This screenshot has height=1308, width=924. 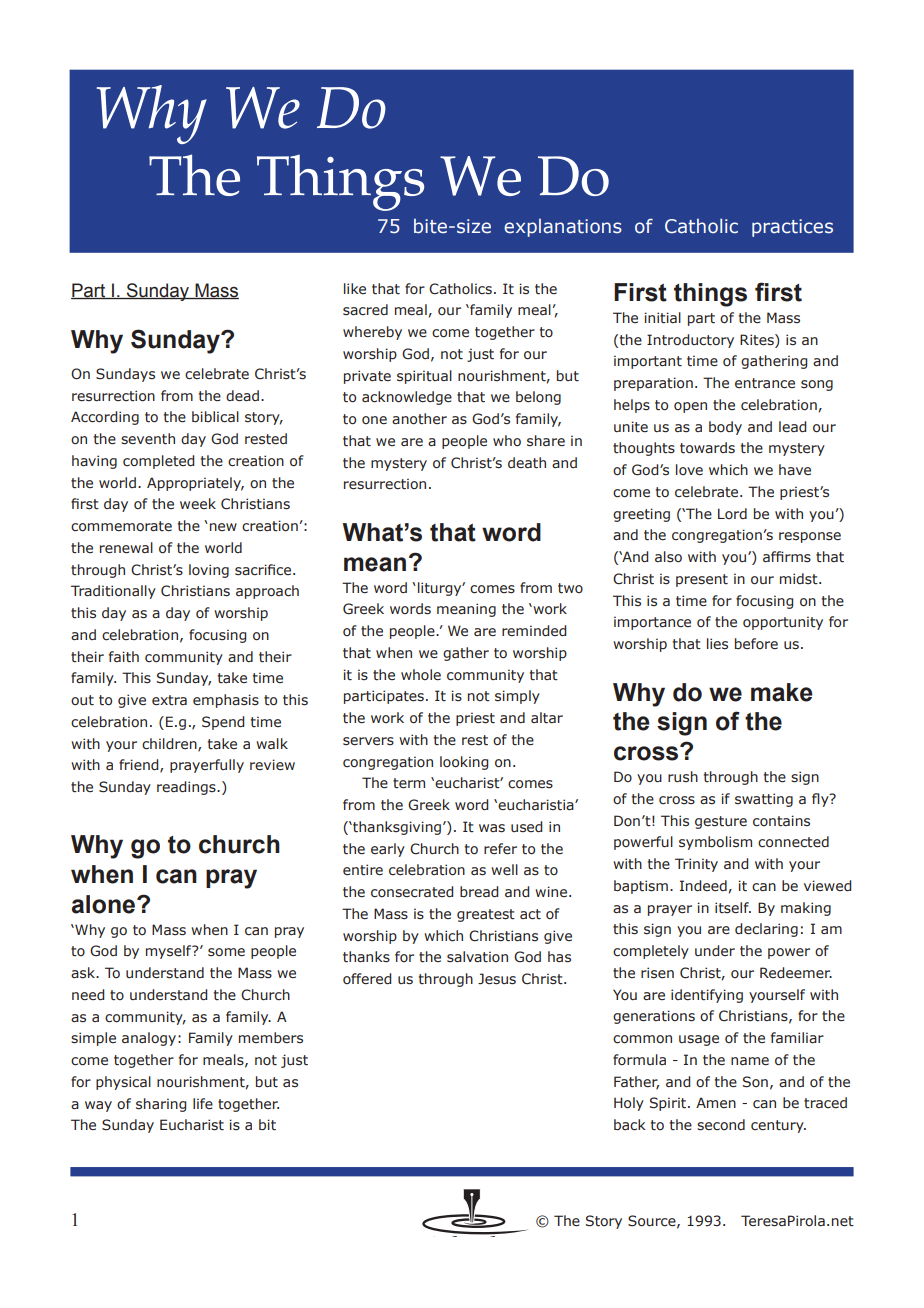 I want to click on like, so click(x=355, y=288).
